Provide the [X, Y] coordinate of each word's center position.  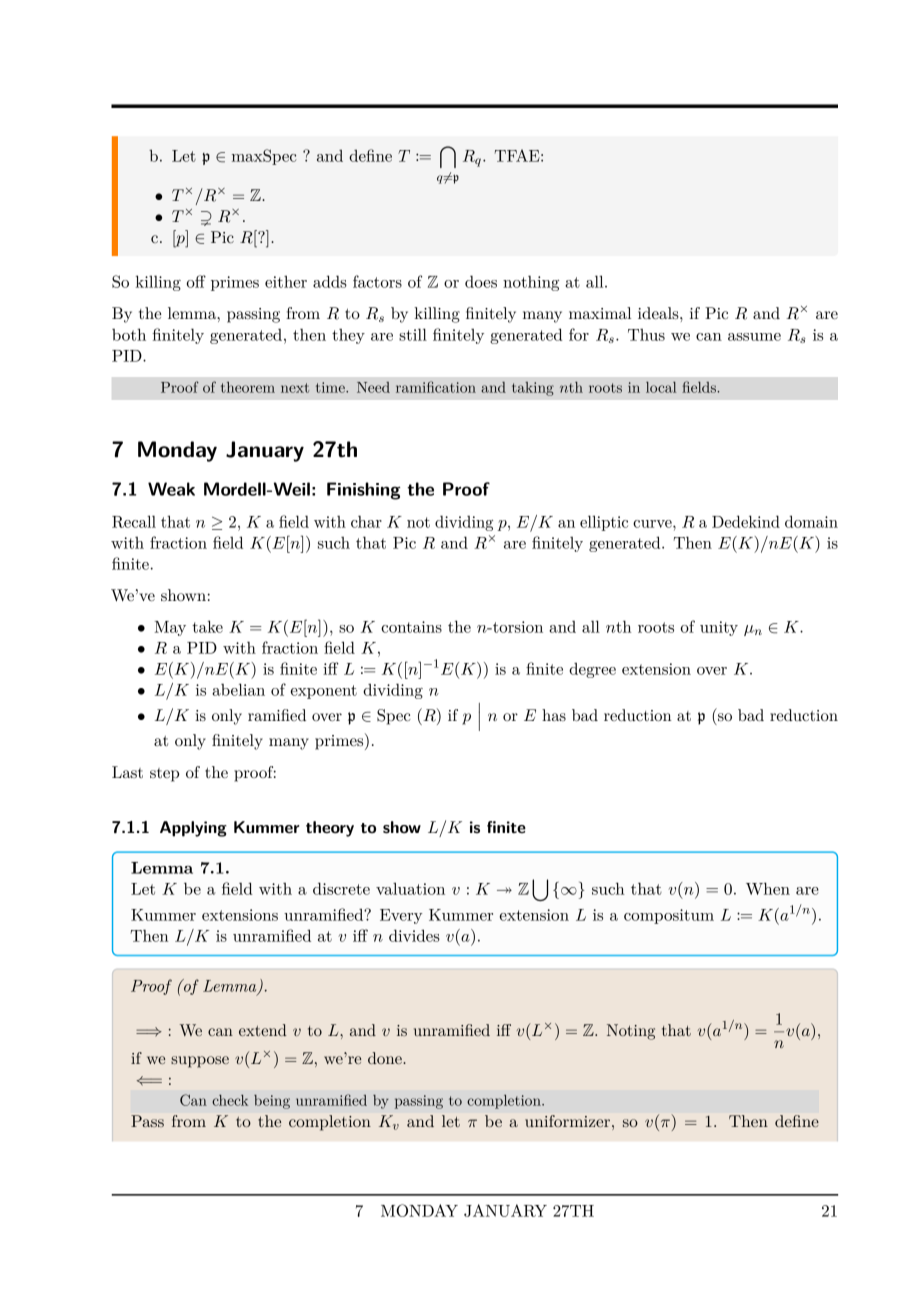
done [386, 1058]
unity [719, 628]
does [481, 281]
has [554, 715]
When [768, 888]
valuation [410, 888]
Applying [193, 829]
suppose [200, 1062]
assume [754, 337]
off [196, 281]
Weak [171, 489]
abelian [238, 689]
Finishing [363, 491]
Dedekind [746, 521]
